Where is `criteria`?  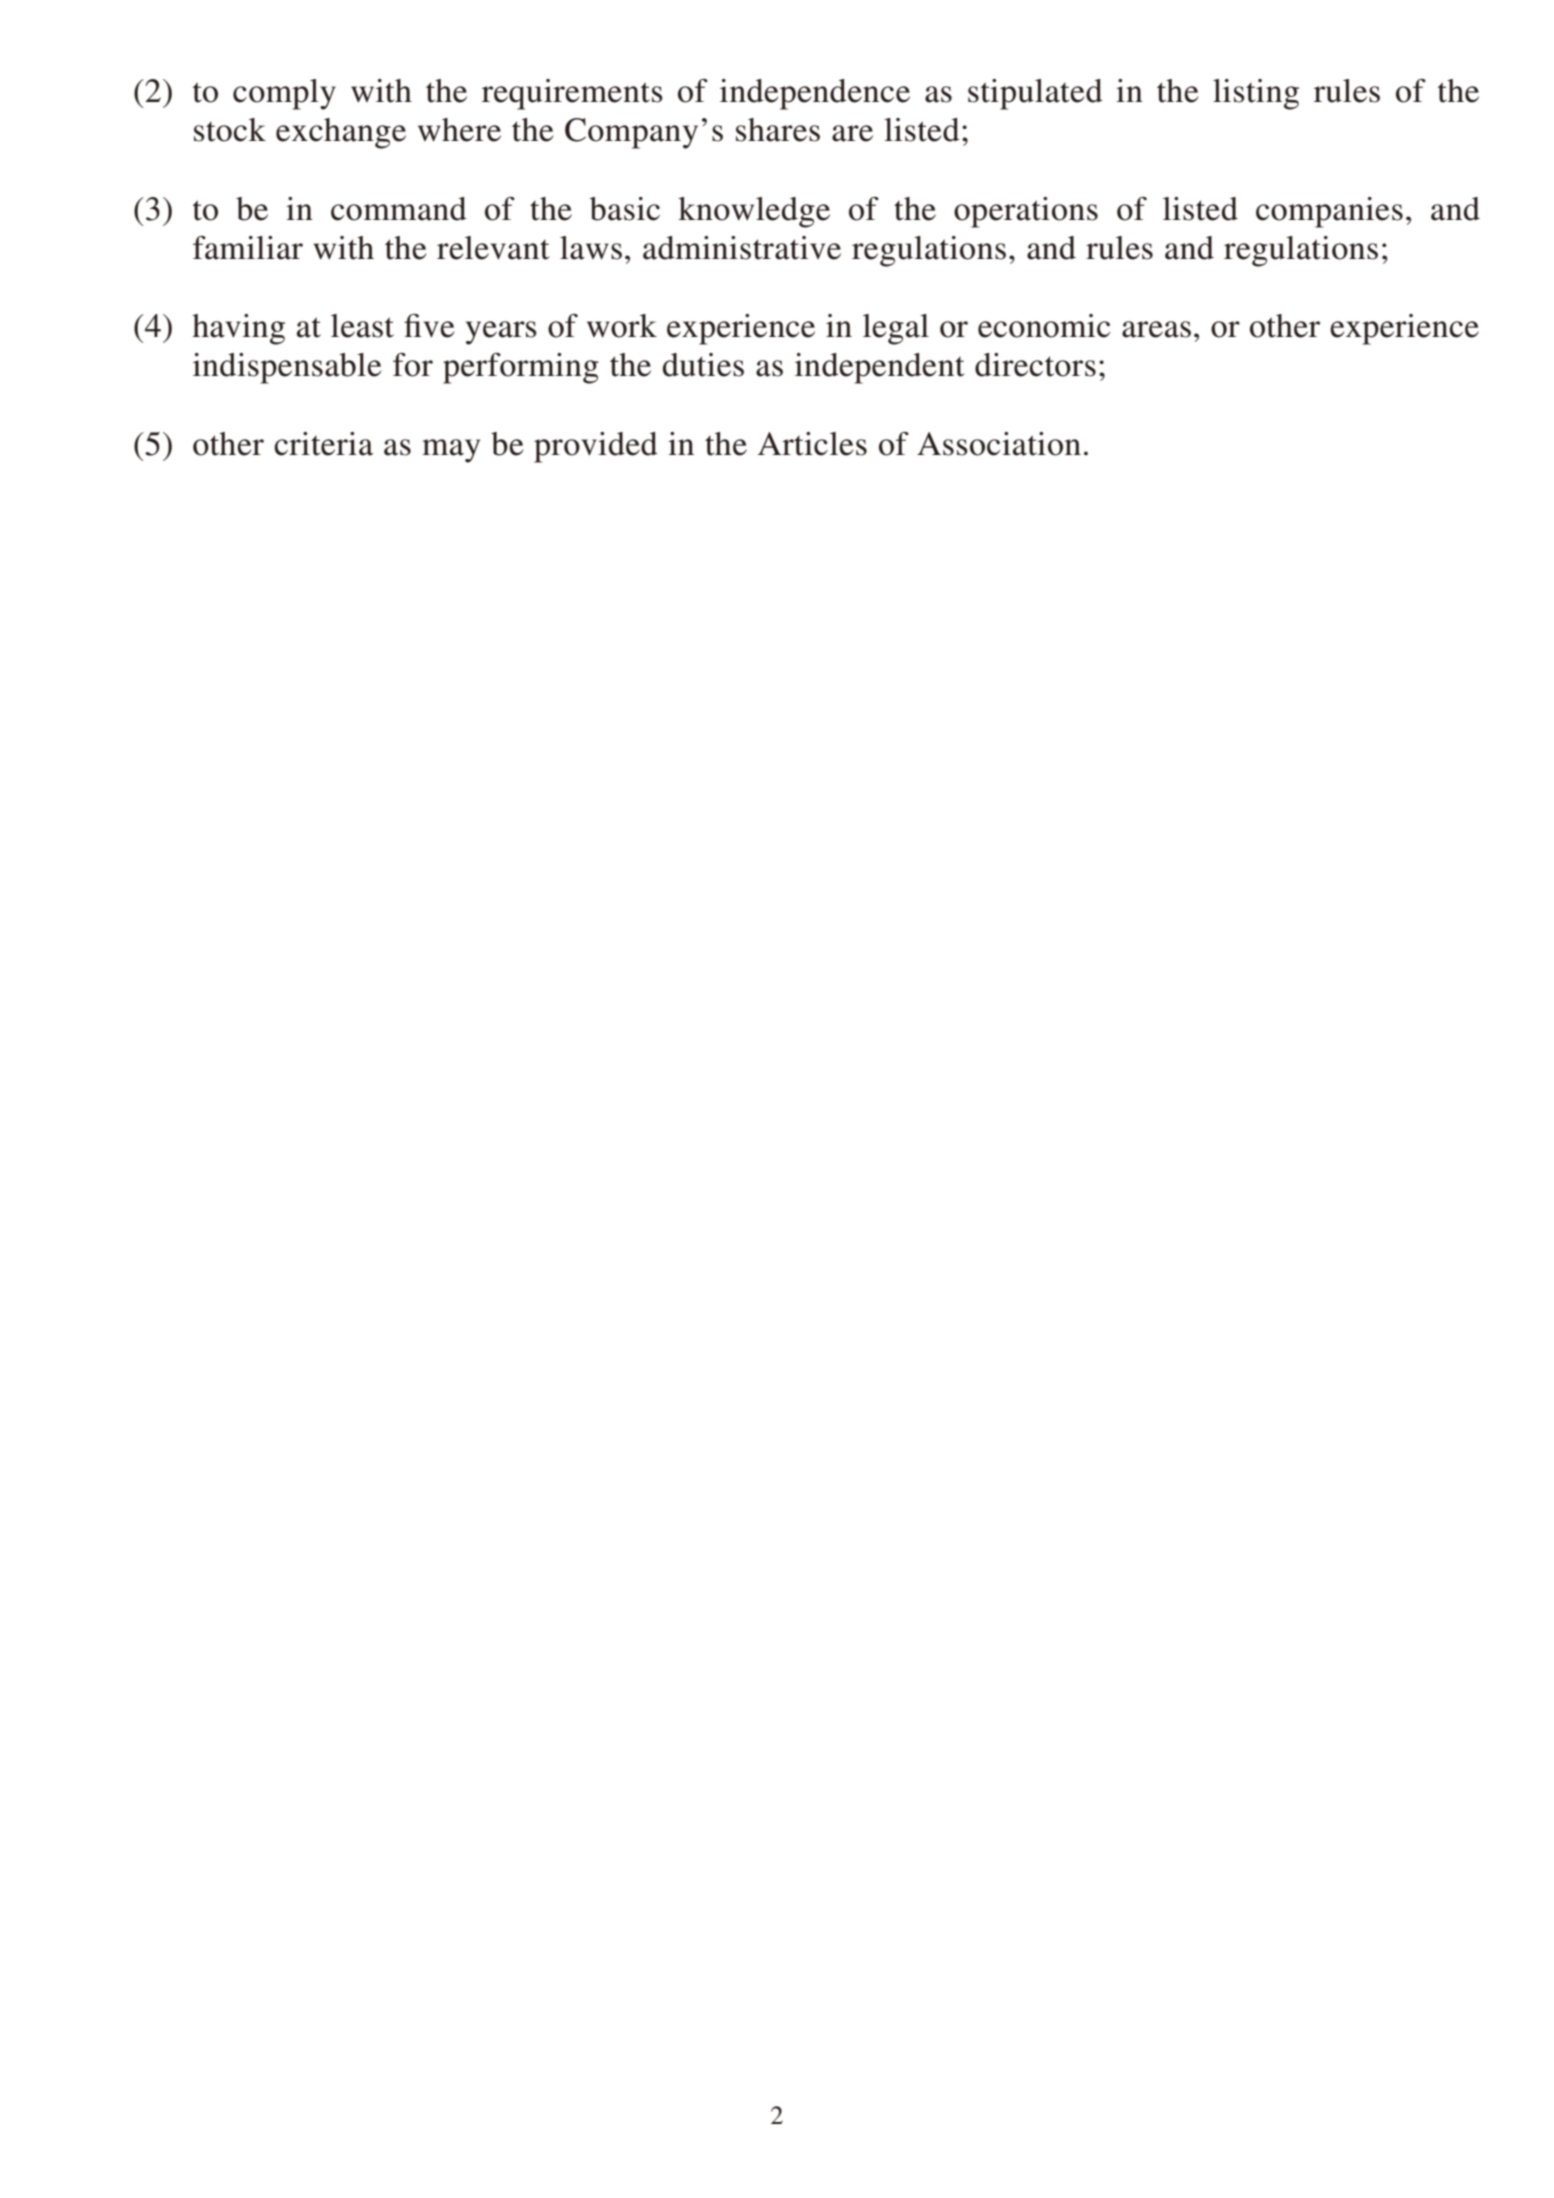 criteria is located at coordinates (323, 444).
